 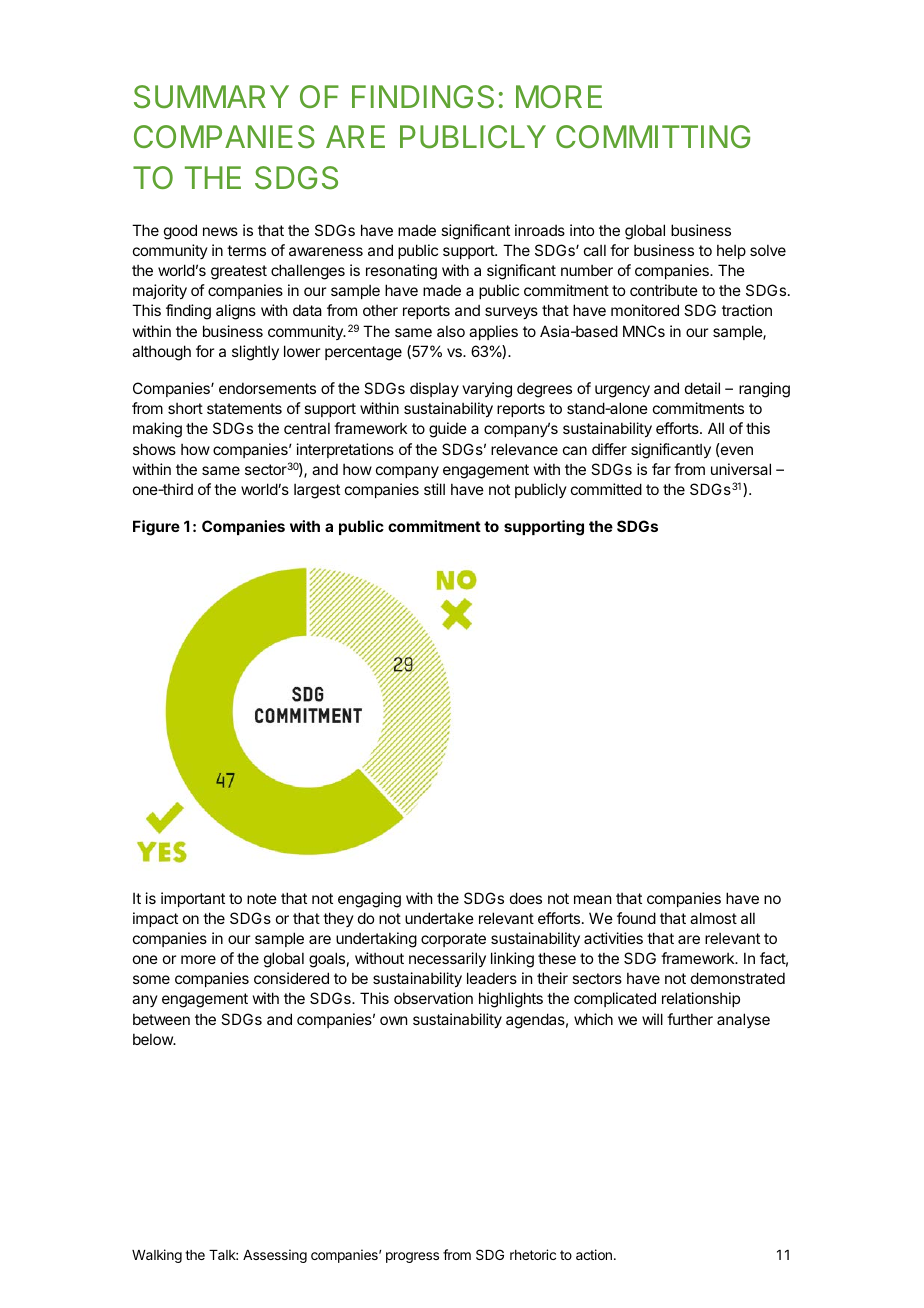 What do you see at coordinates (653, 136) in the screenshot?
I see `COMMITTING` at bounding box center [653, 136].
